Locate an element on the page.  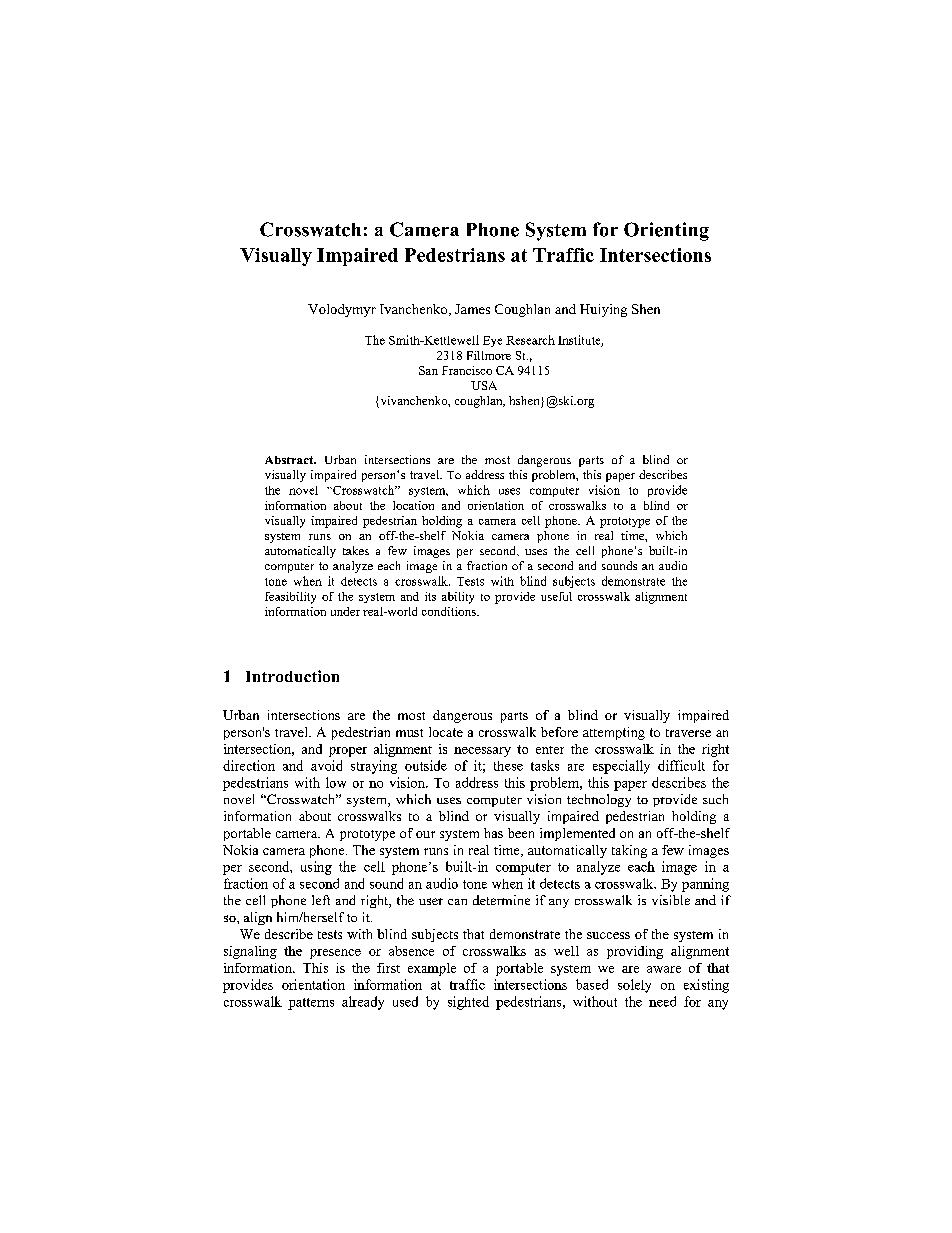
avoid is located at coordinates (326, 765).
